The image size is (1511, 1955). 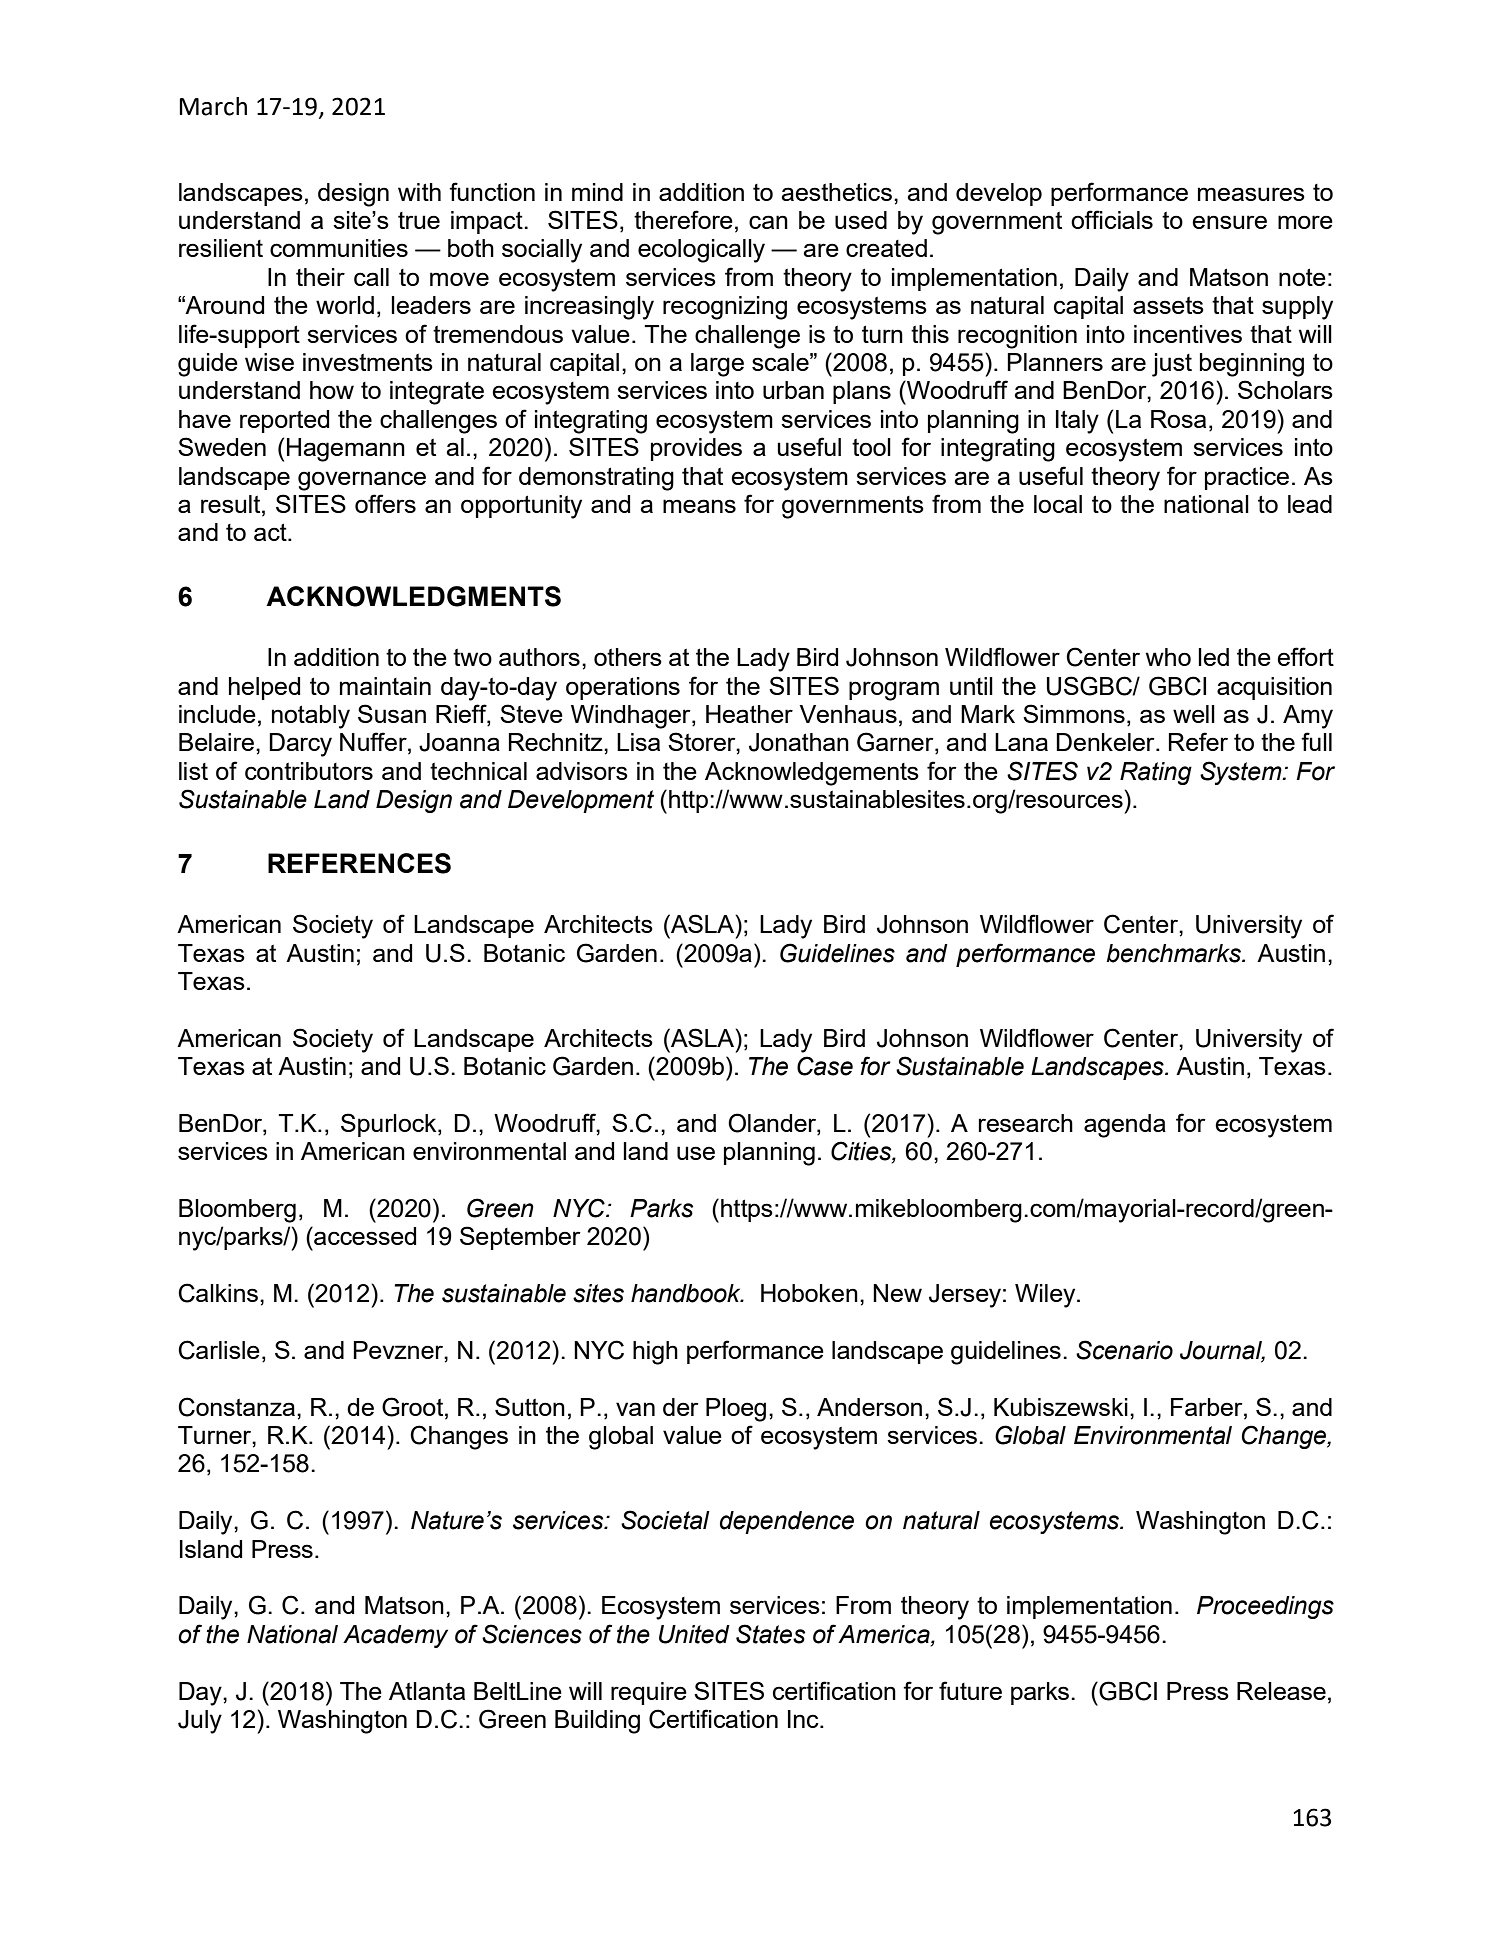 I want to click on aesthetics, so click(x=836, y=192).
